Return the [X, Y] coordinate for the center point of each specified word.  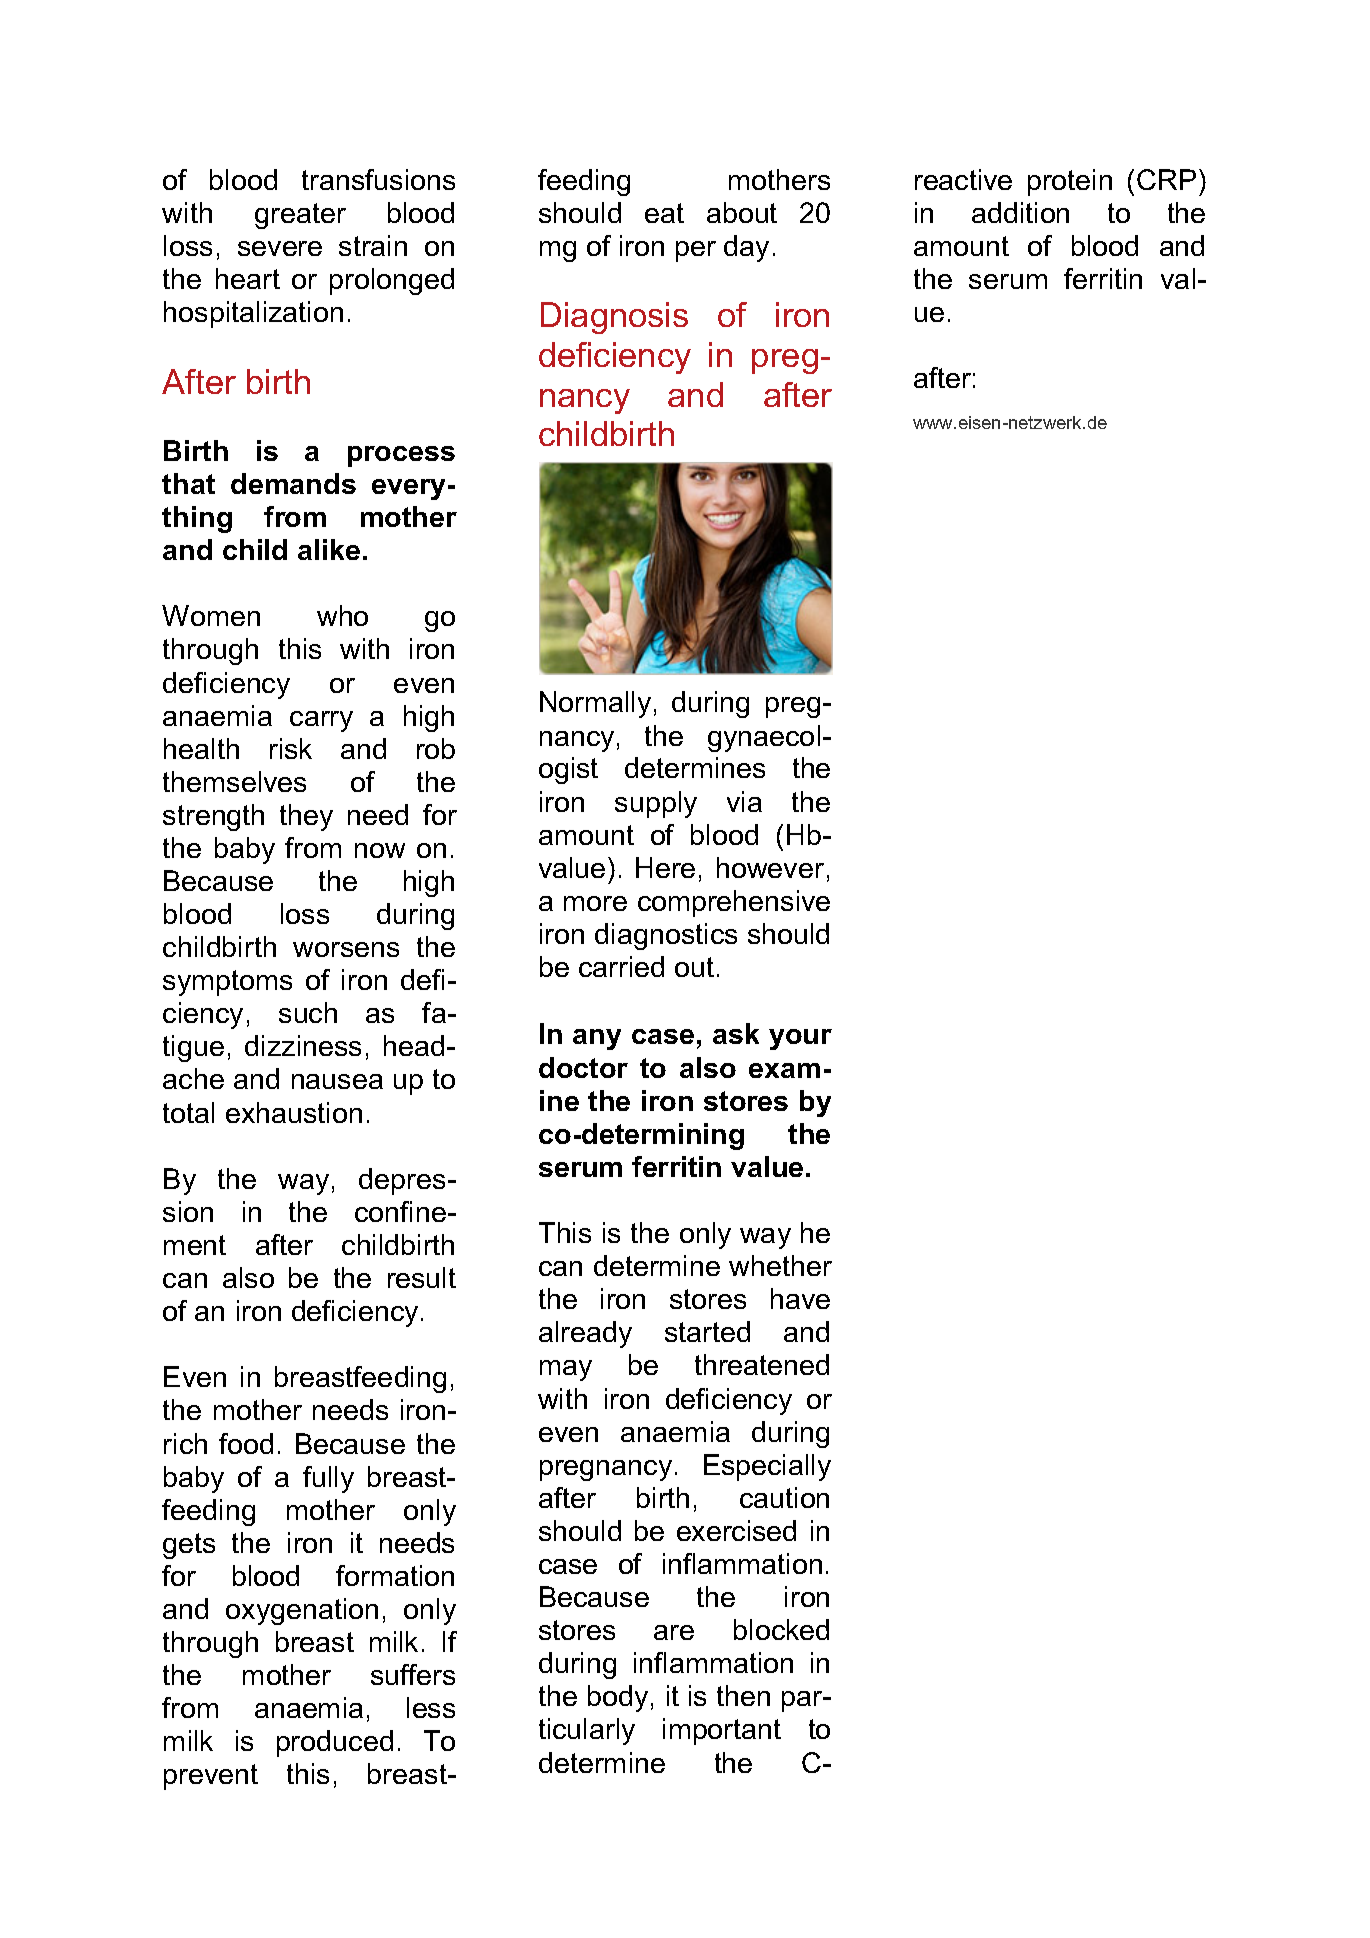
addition [1020, 212]
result [422, 1277]
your [800, 1039]
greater [300, 216]
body [618, 1698]
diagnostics [666, 936]
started [707, 1331]
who [342, 615]
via [744, 801]
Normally [595, 704]
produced [335, 1743]
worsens [346, 949]
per [696, 251]
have [800, 1298]
